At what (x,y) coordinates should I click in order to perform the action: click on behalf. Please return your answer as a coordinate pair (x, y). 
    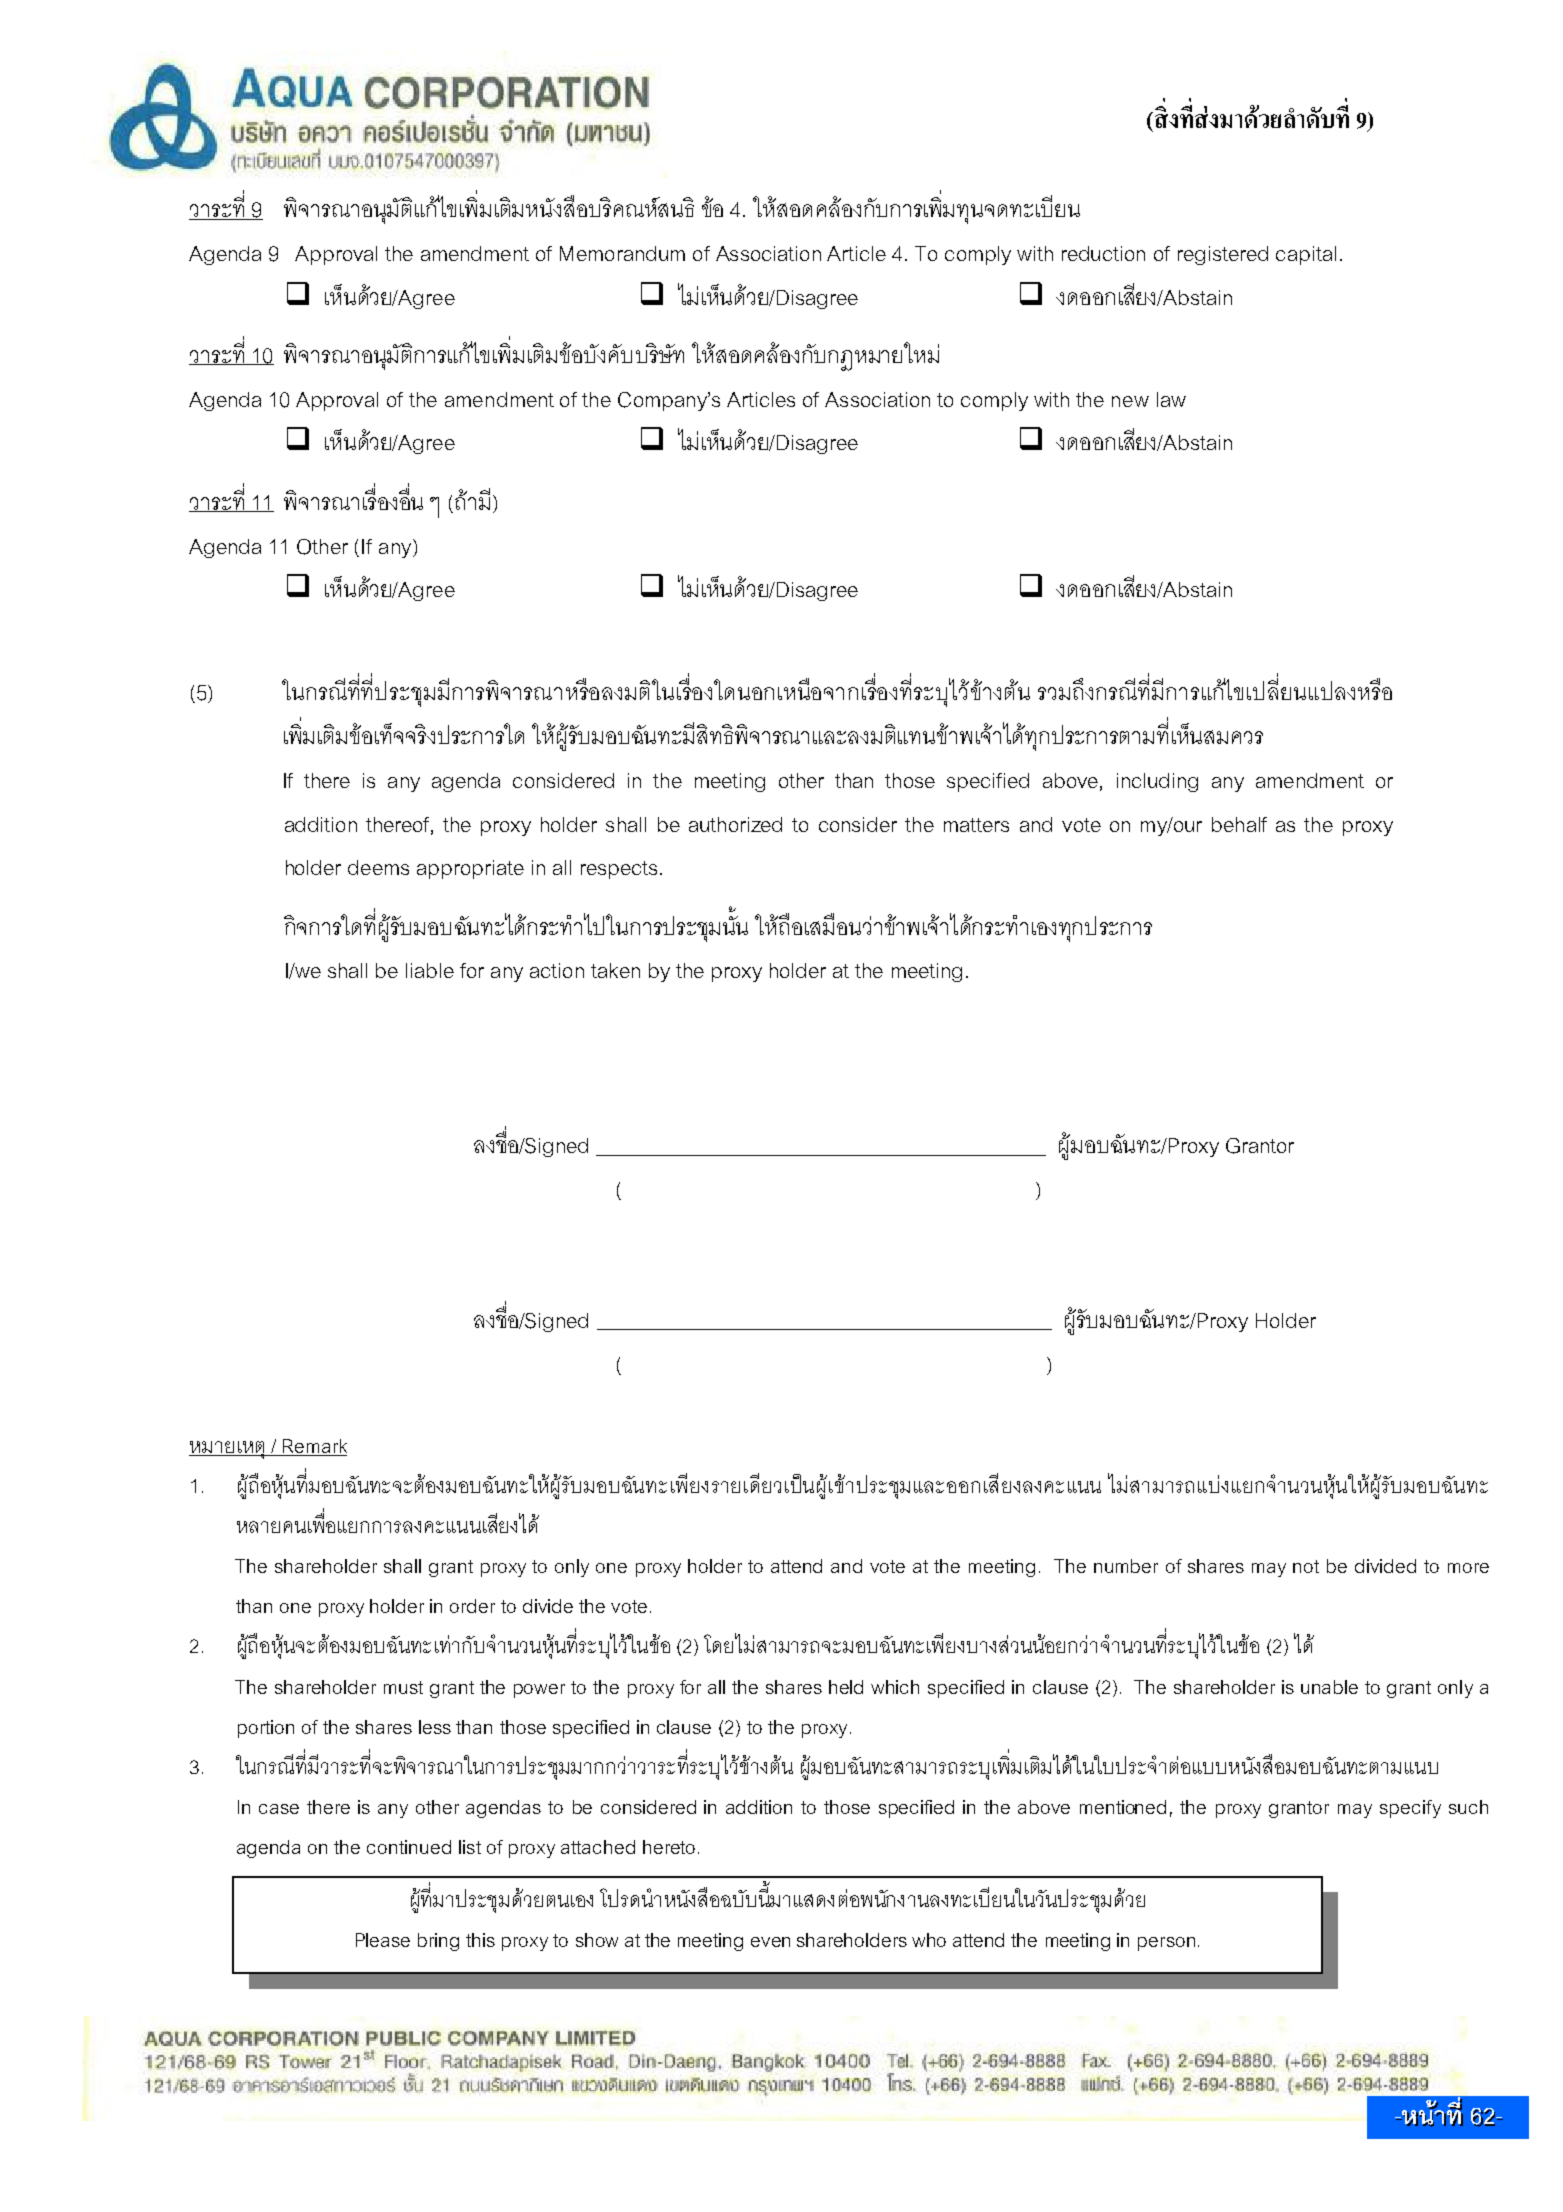
    Looking at the image, I should click on (1239, 824).
